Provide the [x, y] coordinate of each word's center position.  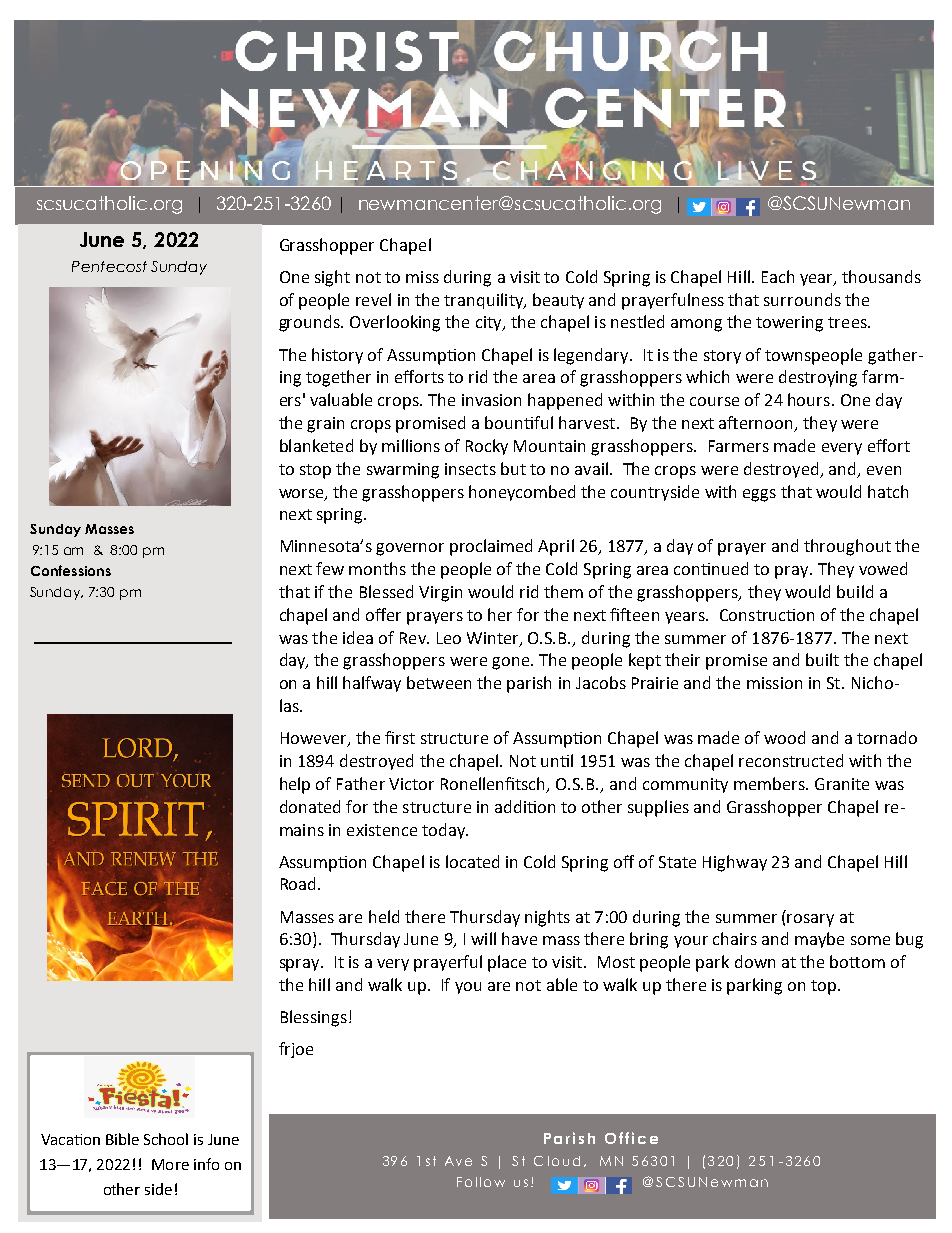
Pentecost [109, 266]
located [472, 861]
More [170, 1164]
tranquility [485, 301]
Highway [735, 863]
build [855, 591]
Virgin [440, 594]
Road [298, 883]
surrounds [802, 299]
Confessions [71, 570]
